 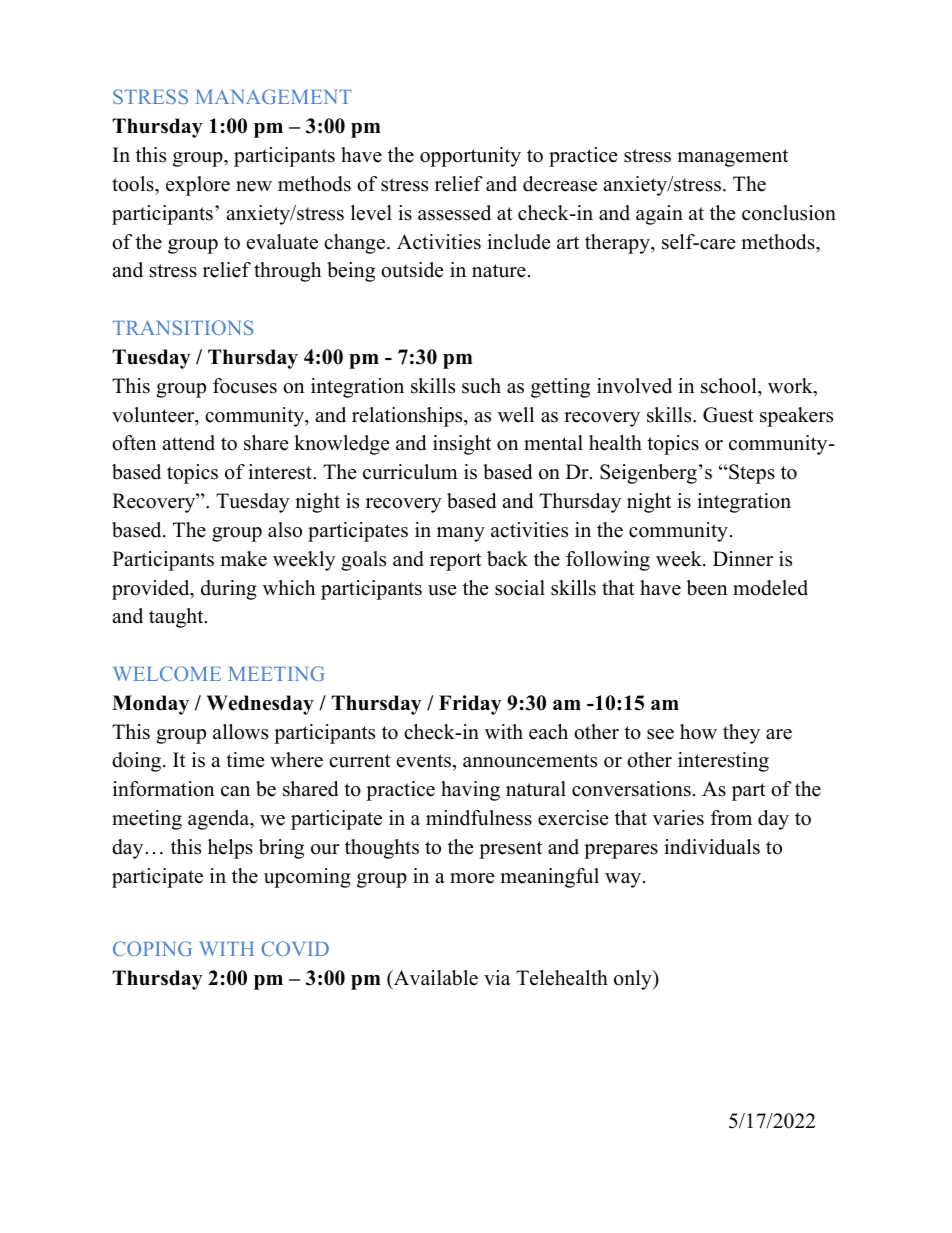 I want to click on insight, so click(x=462, y=445).
